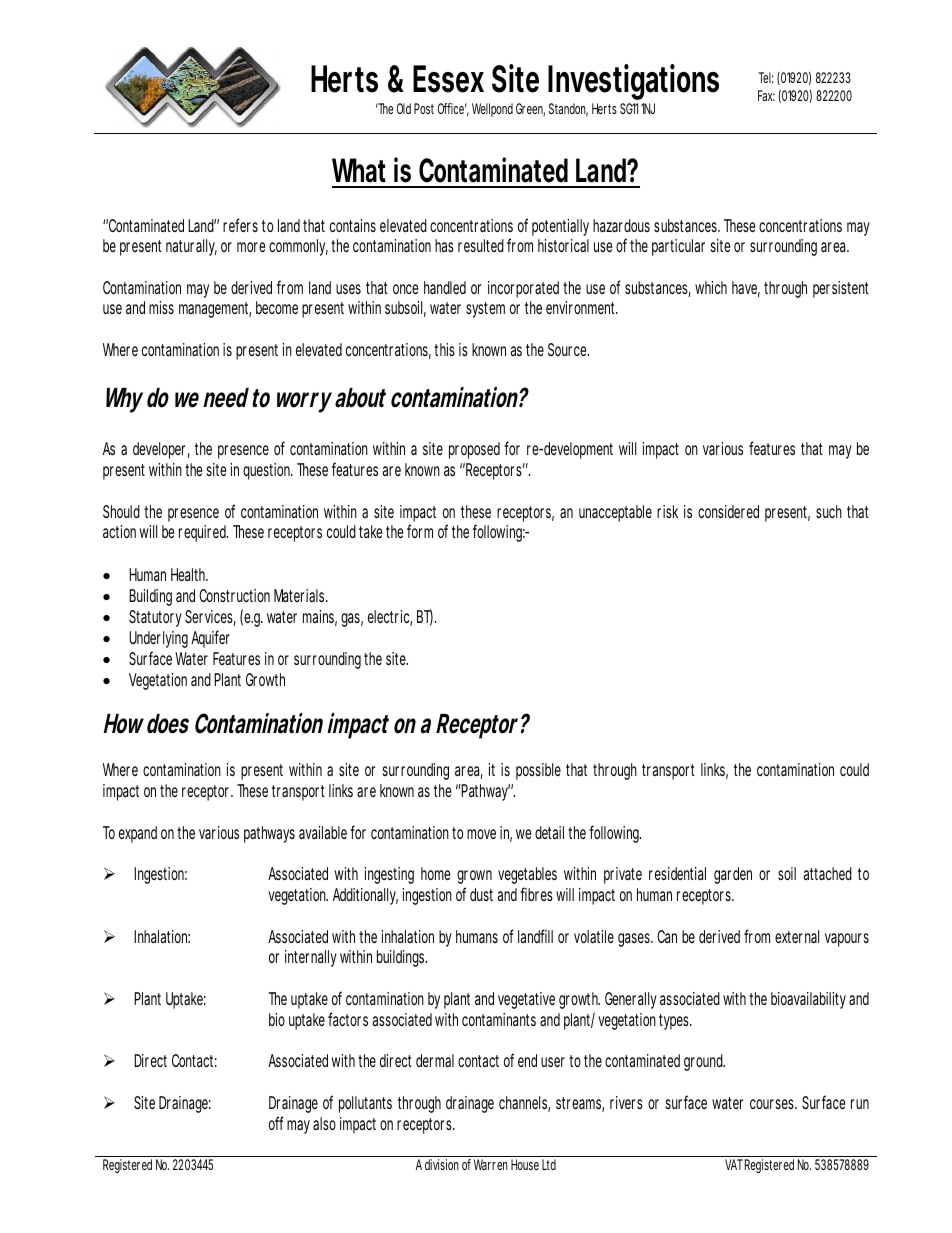 The image size is (952, 1233). What do you see at coordinates (524, 1104) in the image?
I see `channels` at bounding box center [524, 1104].
